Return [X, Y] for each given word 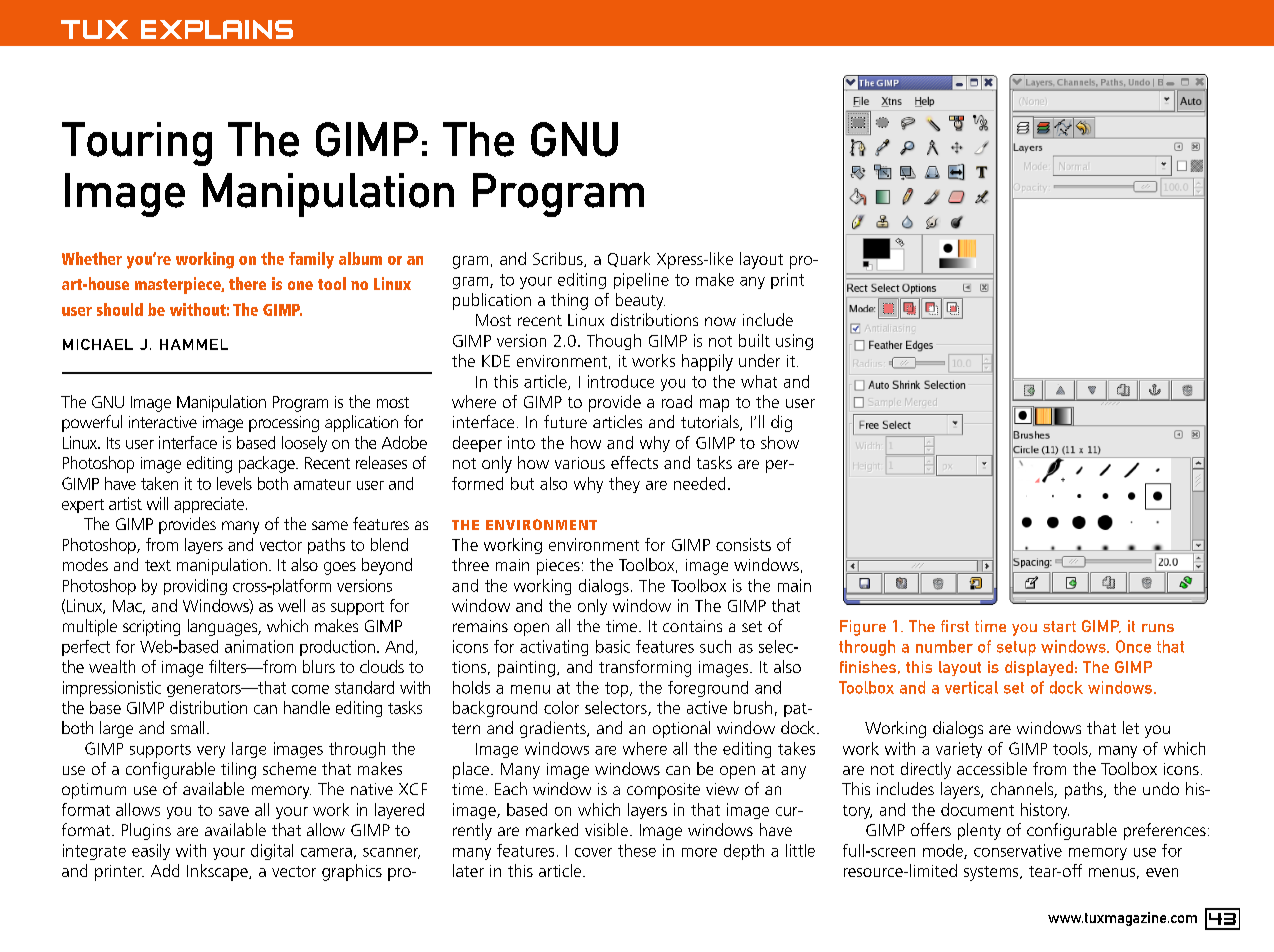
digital [272, 852]
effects [634, 462]
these [637, 850]
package [268, 464]
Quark [629, 259]
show [780, 442]
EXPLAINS [217, 29]
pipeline [641, 281]
